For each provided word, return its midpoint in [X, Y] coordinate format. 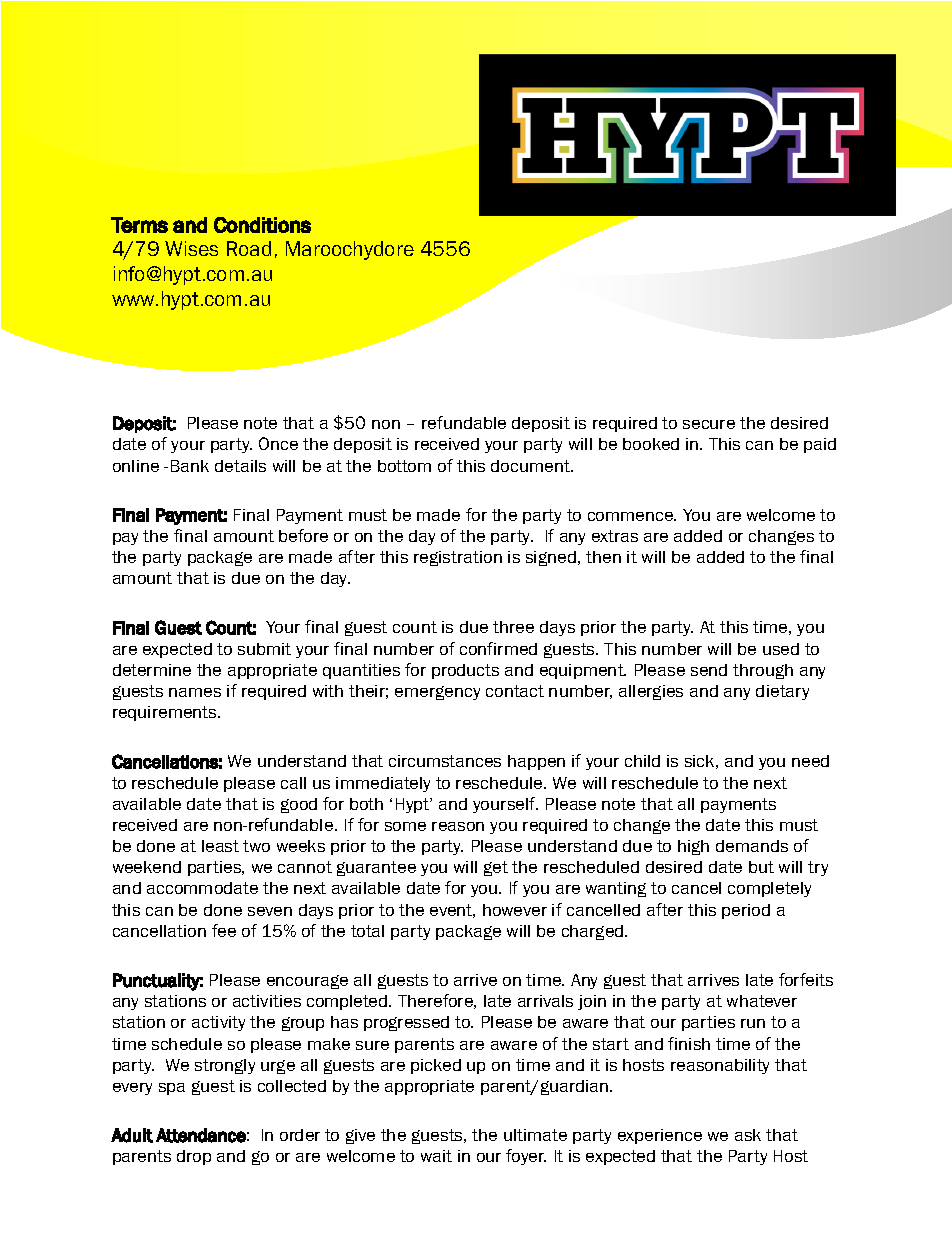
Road [249, 248]
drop [194, 1157]
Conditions [262, 225]
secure [709, 424]
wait [436, 1156]
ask [748, 1135]
